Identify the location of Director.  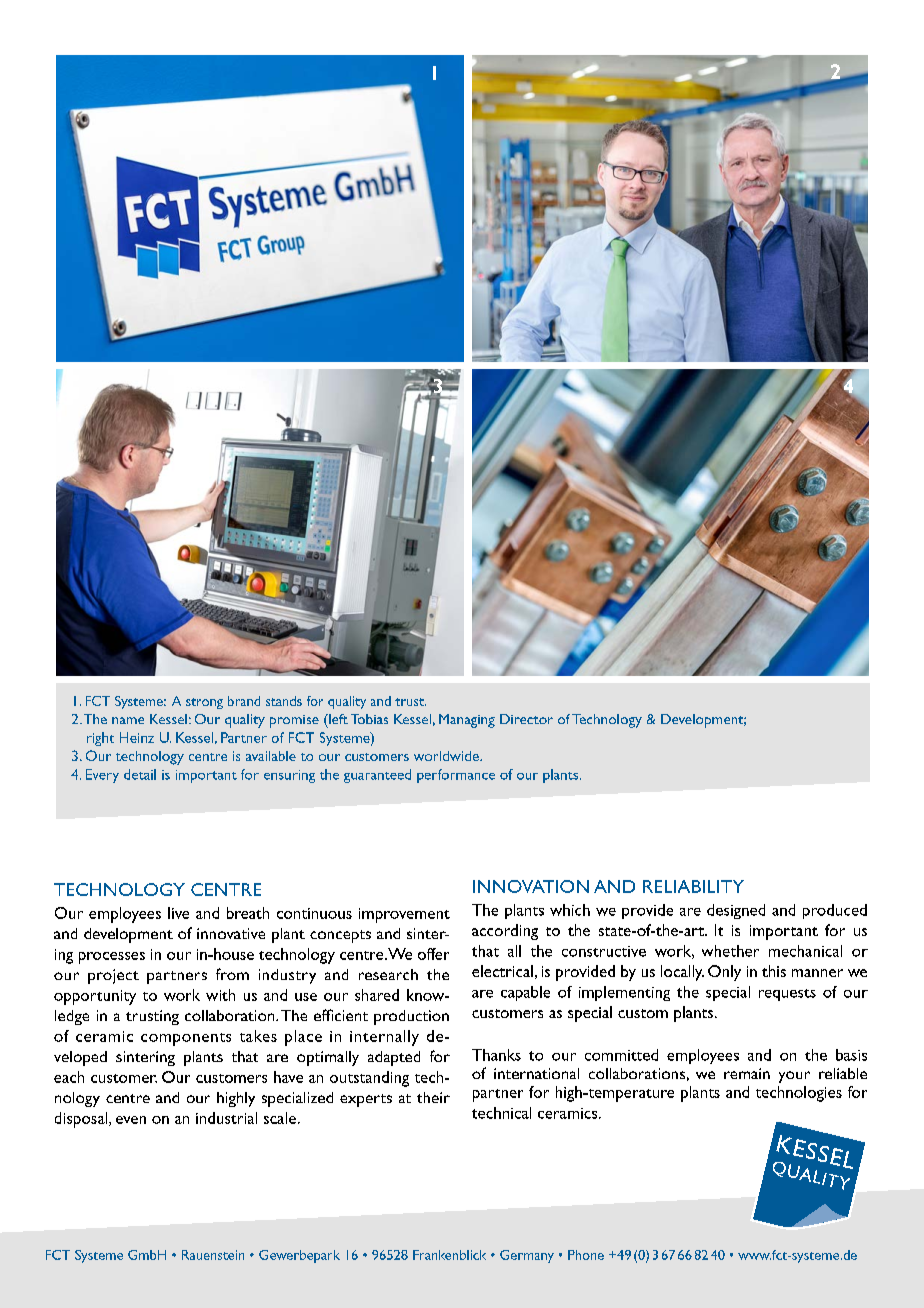
(526, 719).
